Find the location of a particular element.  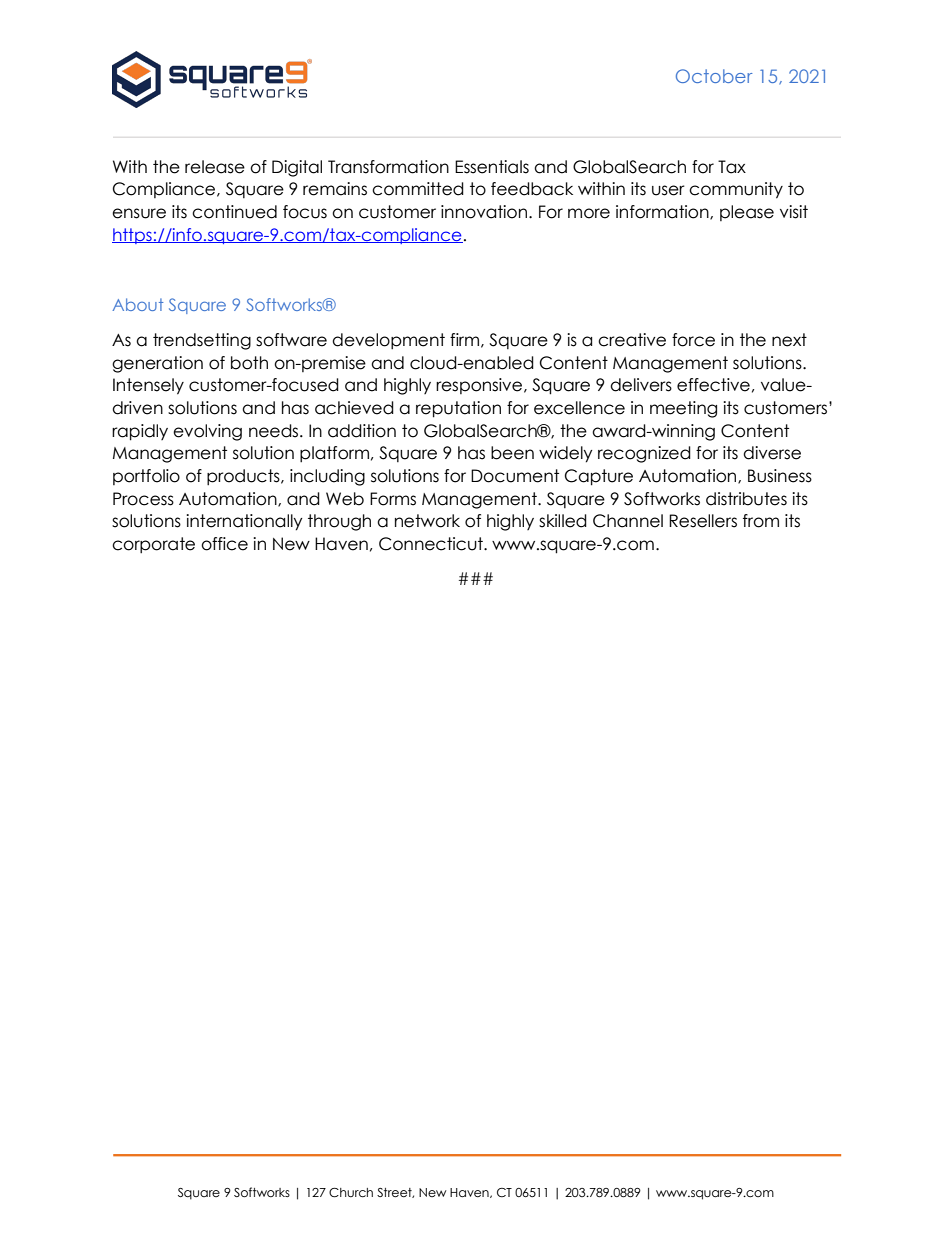

force is located at coordinates (693, 340).
